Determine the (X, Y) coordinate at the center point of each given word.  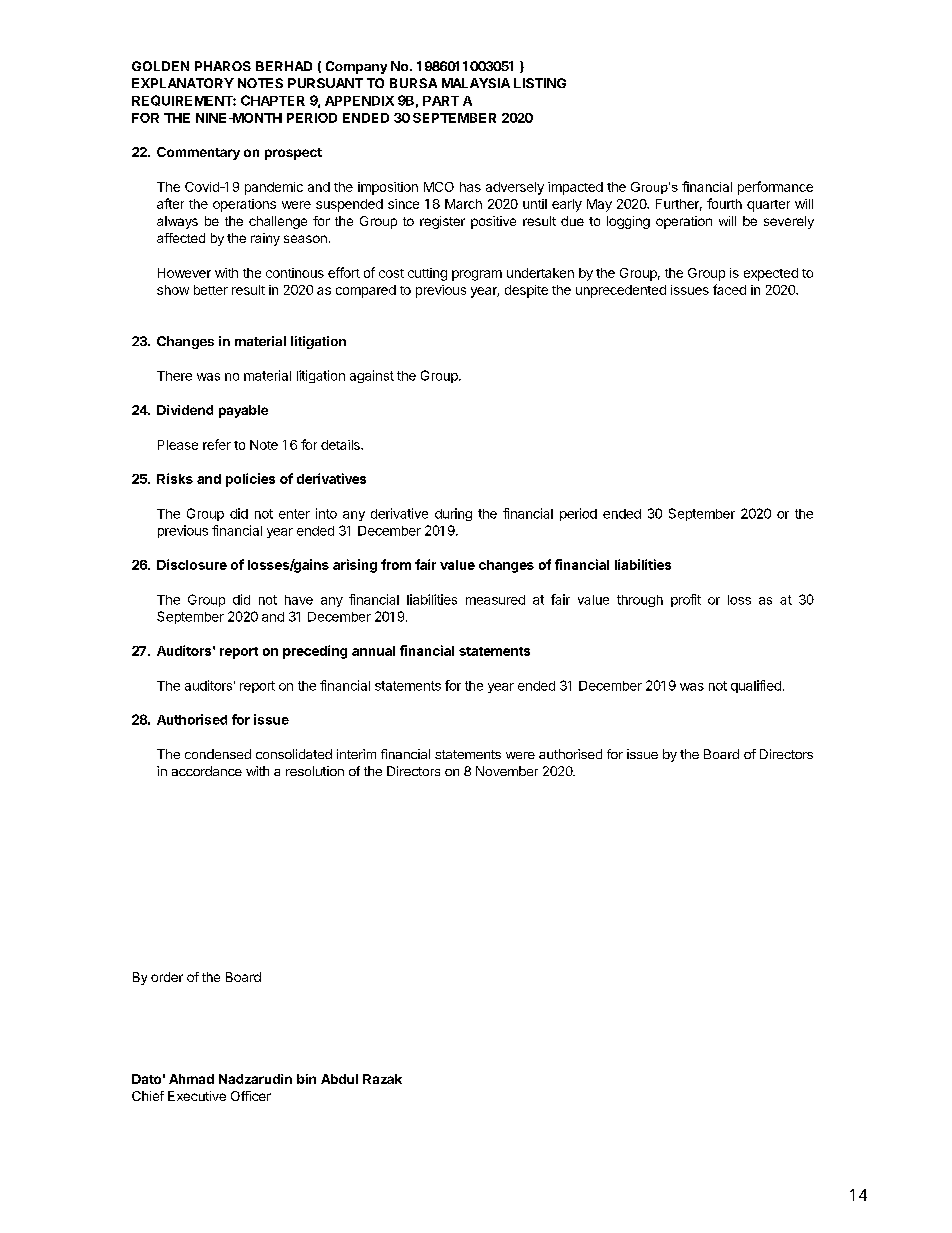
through (640, 601)
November (507, 771)
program (477, 275)
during (453, 514)
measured (495, 600)
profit (686, 600)
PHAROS (223, 66)
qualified (756, 686)
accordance (207, 771)
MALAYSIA (476, 83)
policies (250, 480)
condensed (218, 754)
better (211, 290)
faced (729, 289)
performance (775, 188)
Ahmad (191, 1079)
